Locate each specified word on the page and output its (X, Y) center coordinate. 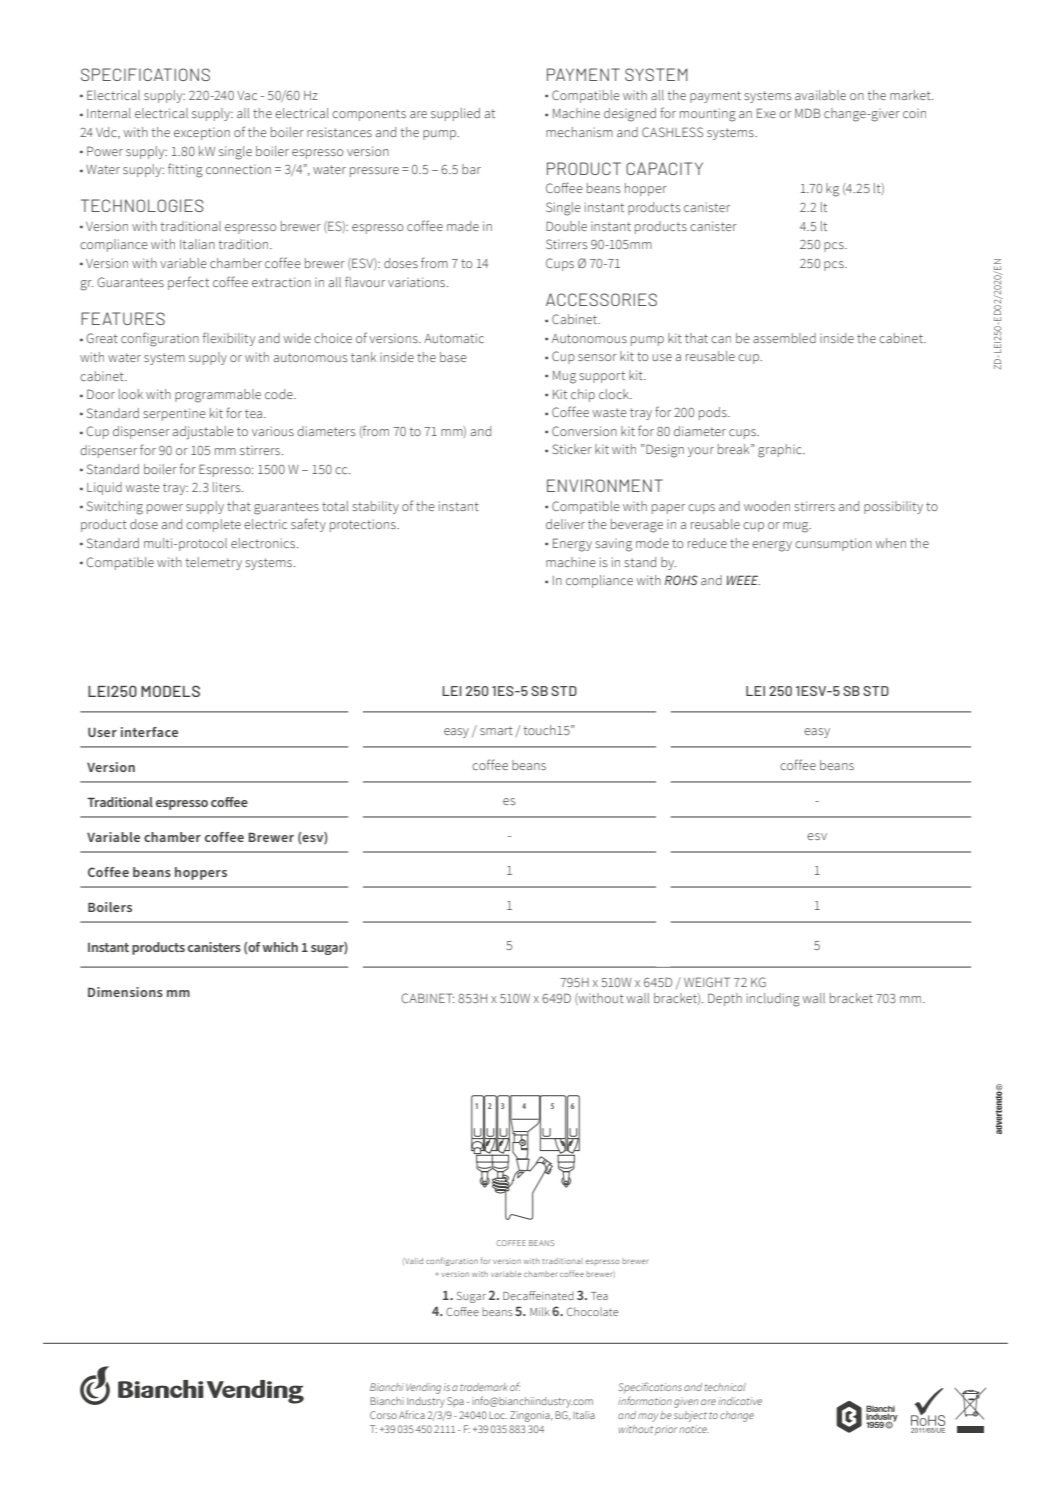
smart (496, 730)
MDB (808, 113)
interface (149, 732)
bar (471, 169)
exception (202, 133)
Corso (383, 1415)
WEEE (743, 580)
